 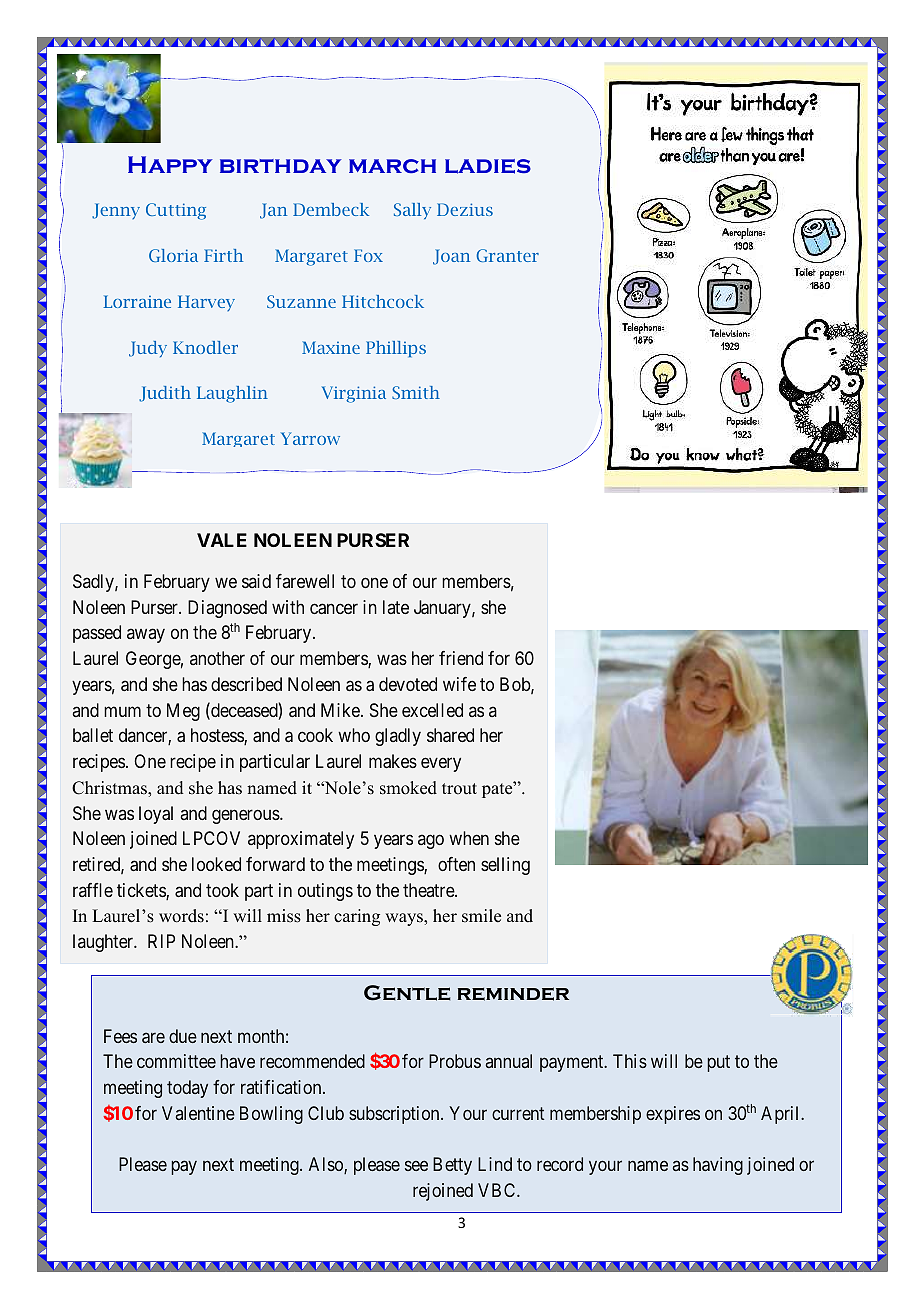 What do you see at coordinates (412, 211) in the screenshot?
I see `Sally` at bounding box center [412, 211].
